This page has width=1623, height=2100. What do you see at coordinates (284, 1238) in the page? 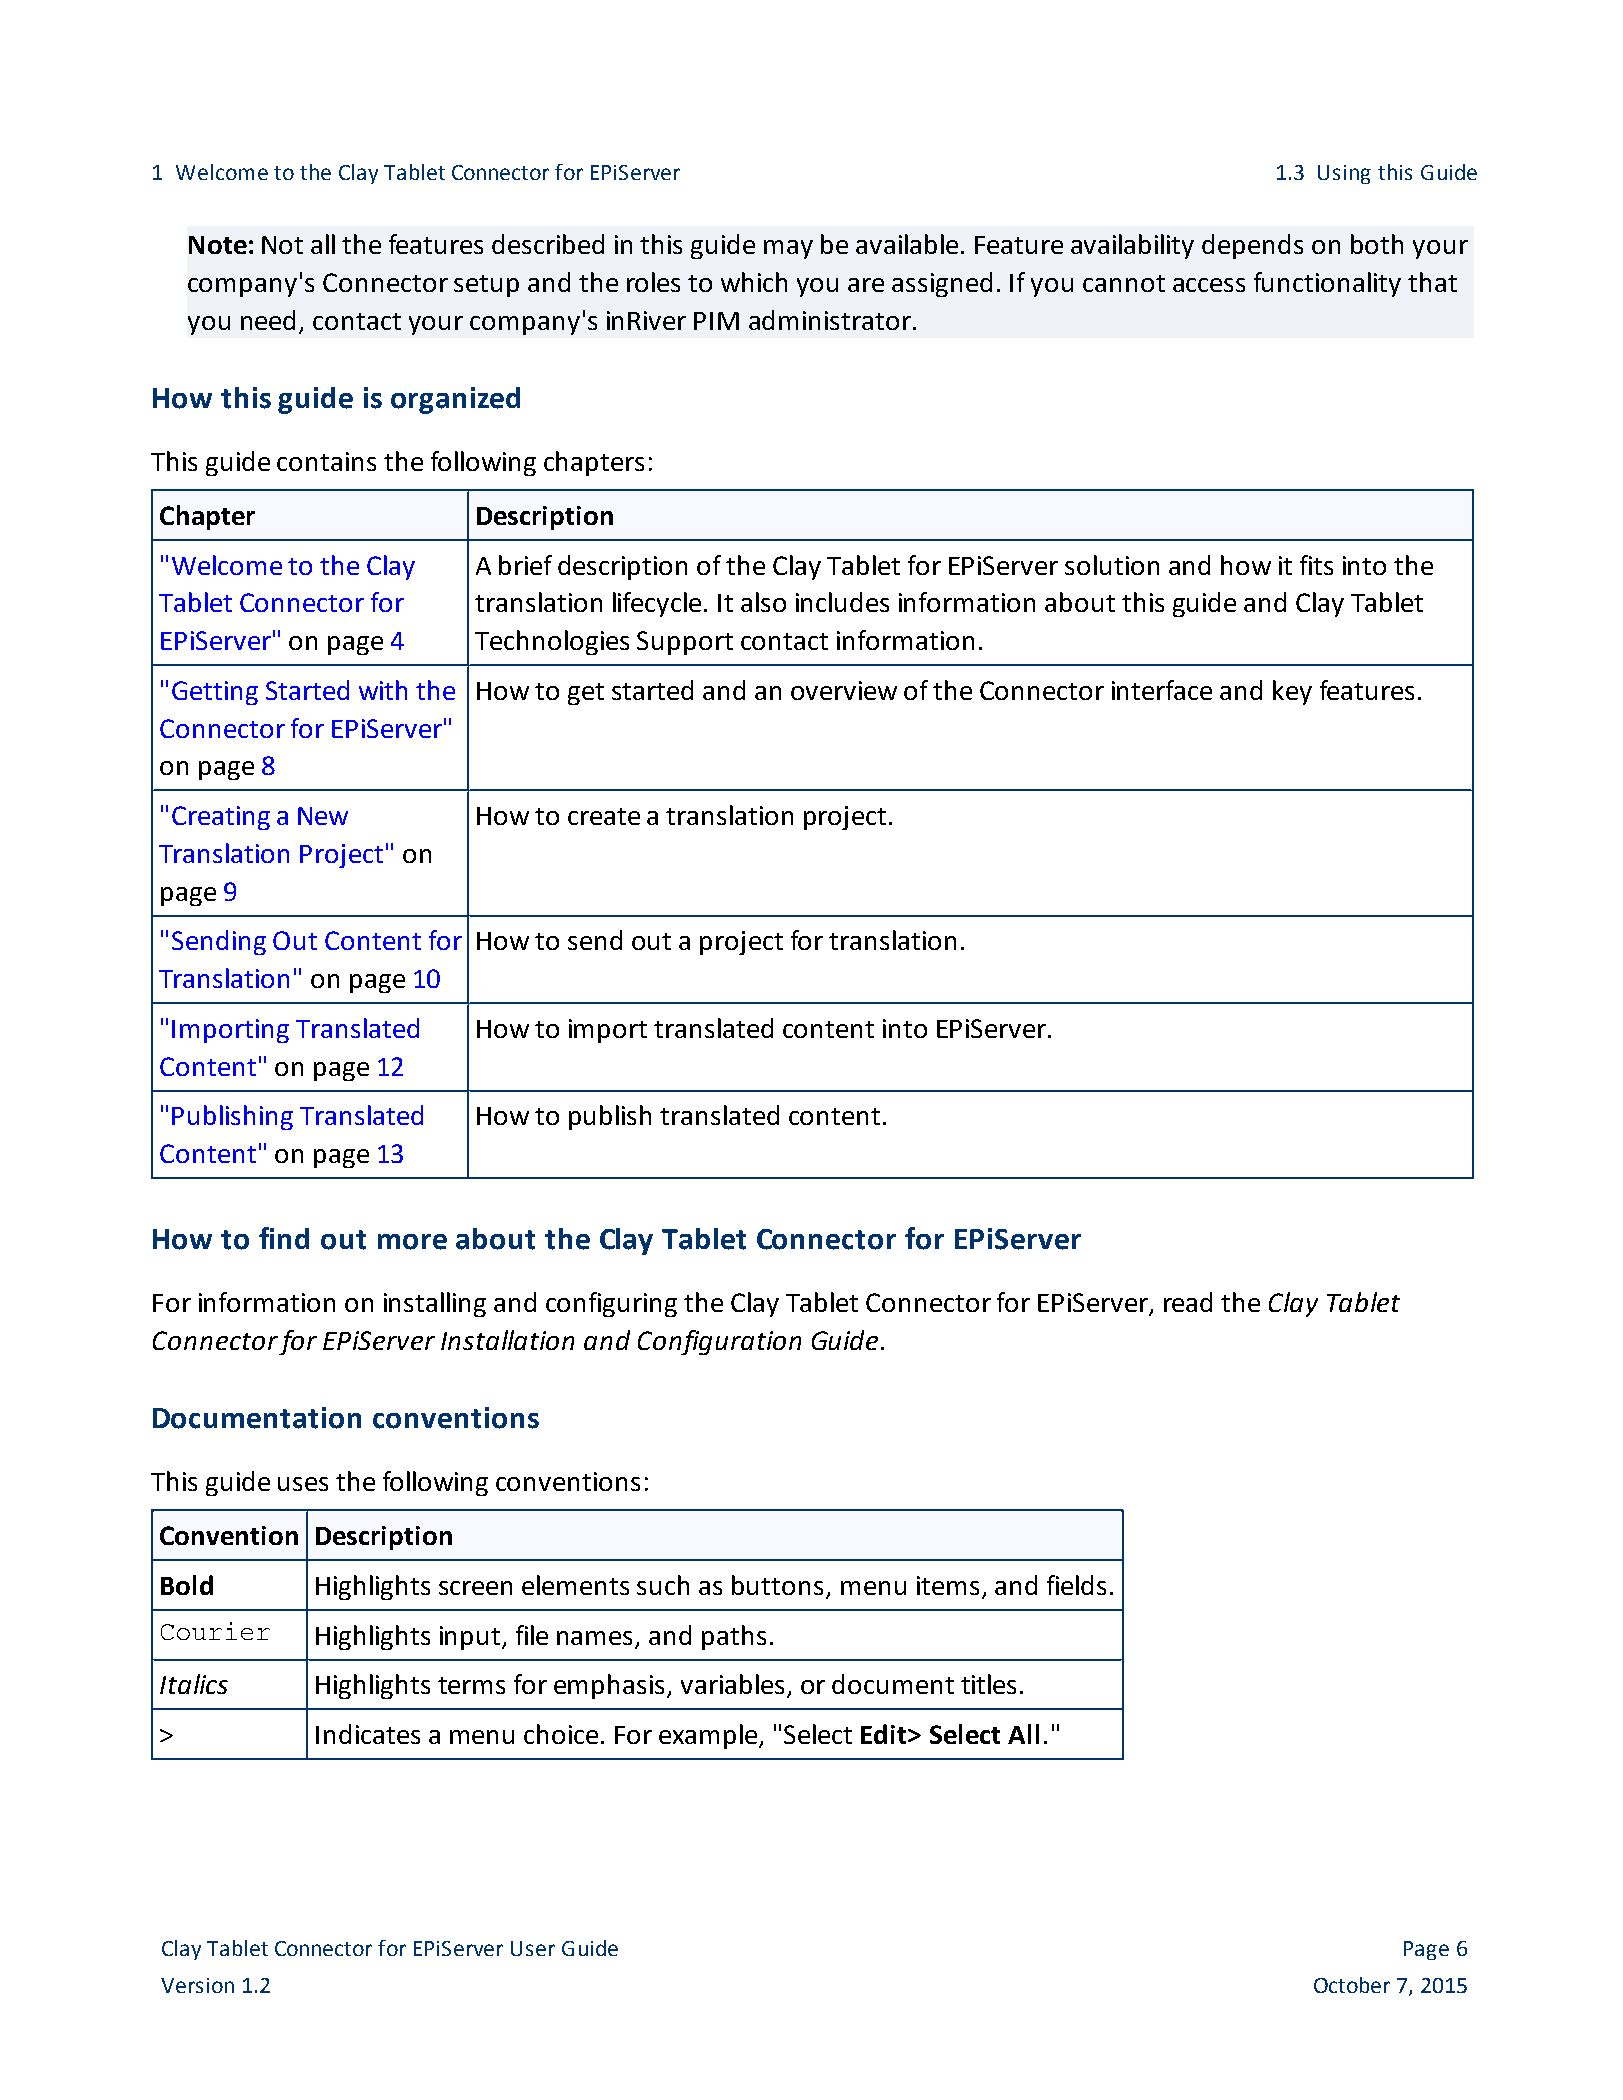
I see `find` at bounding box center [284, 1238].
